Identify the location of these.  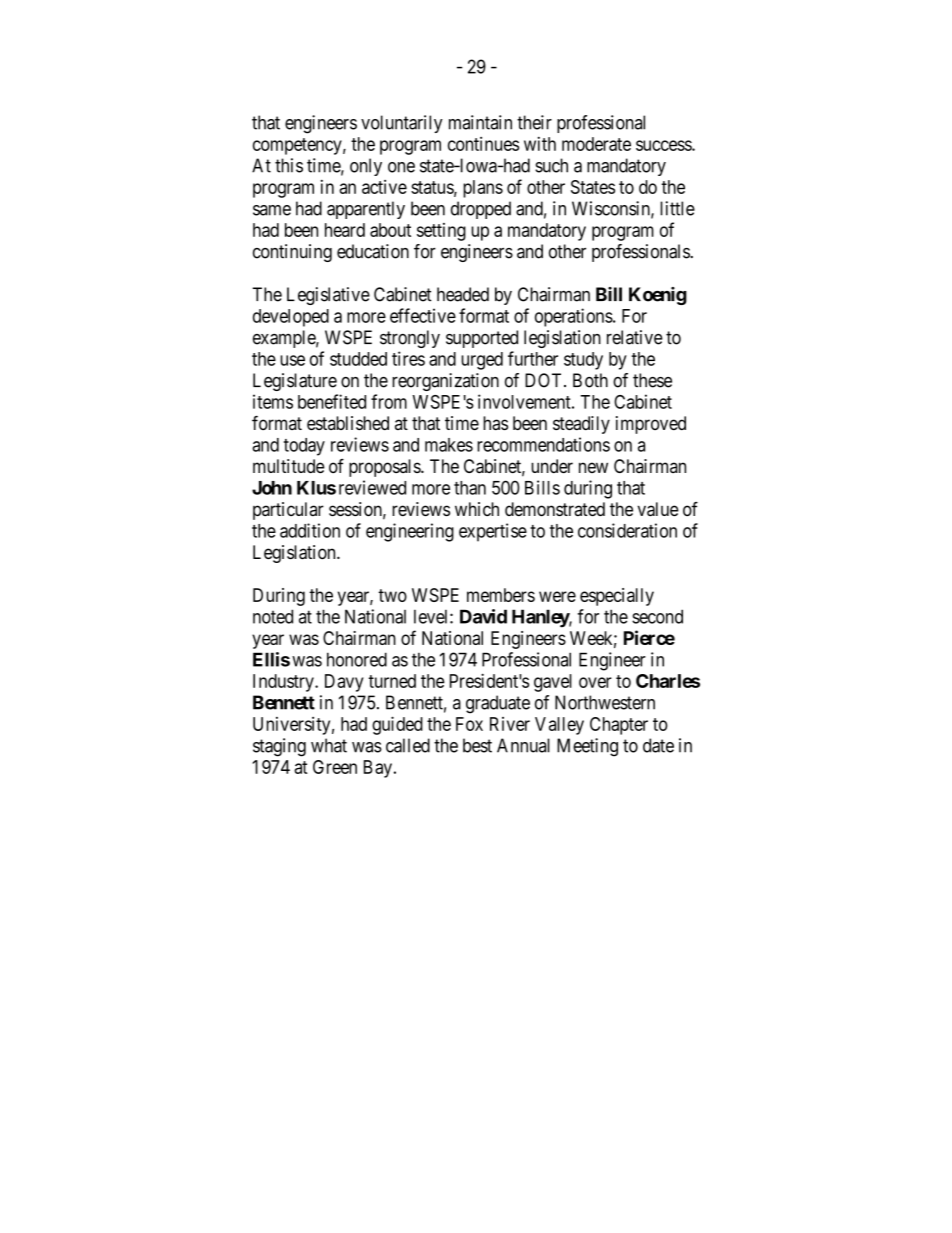
(652, 380).
